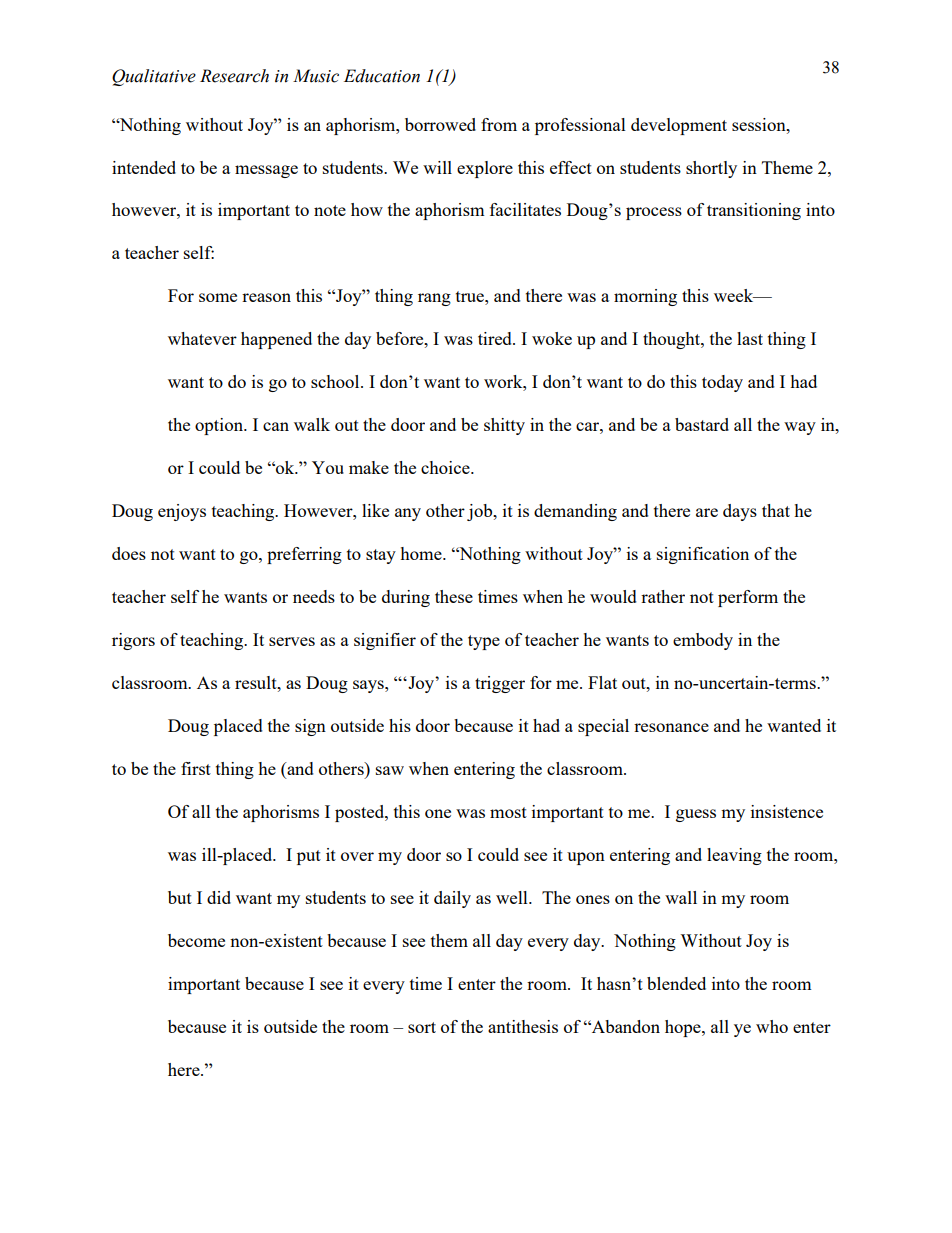 This screenshot has width=952, height=1233. What do you see at coordinates (234, 76) in the screenshot?
I see `Research` at bounding box center [234, 76].
